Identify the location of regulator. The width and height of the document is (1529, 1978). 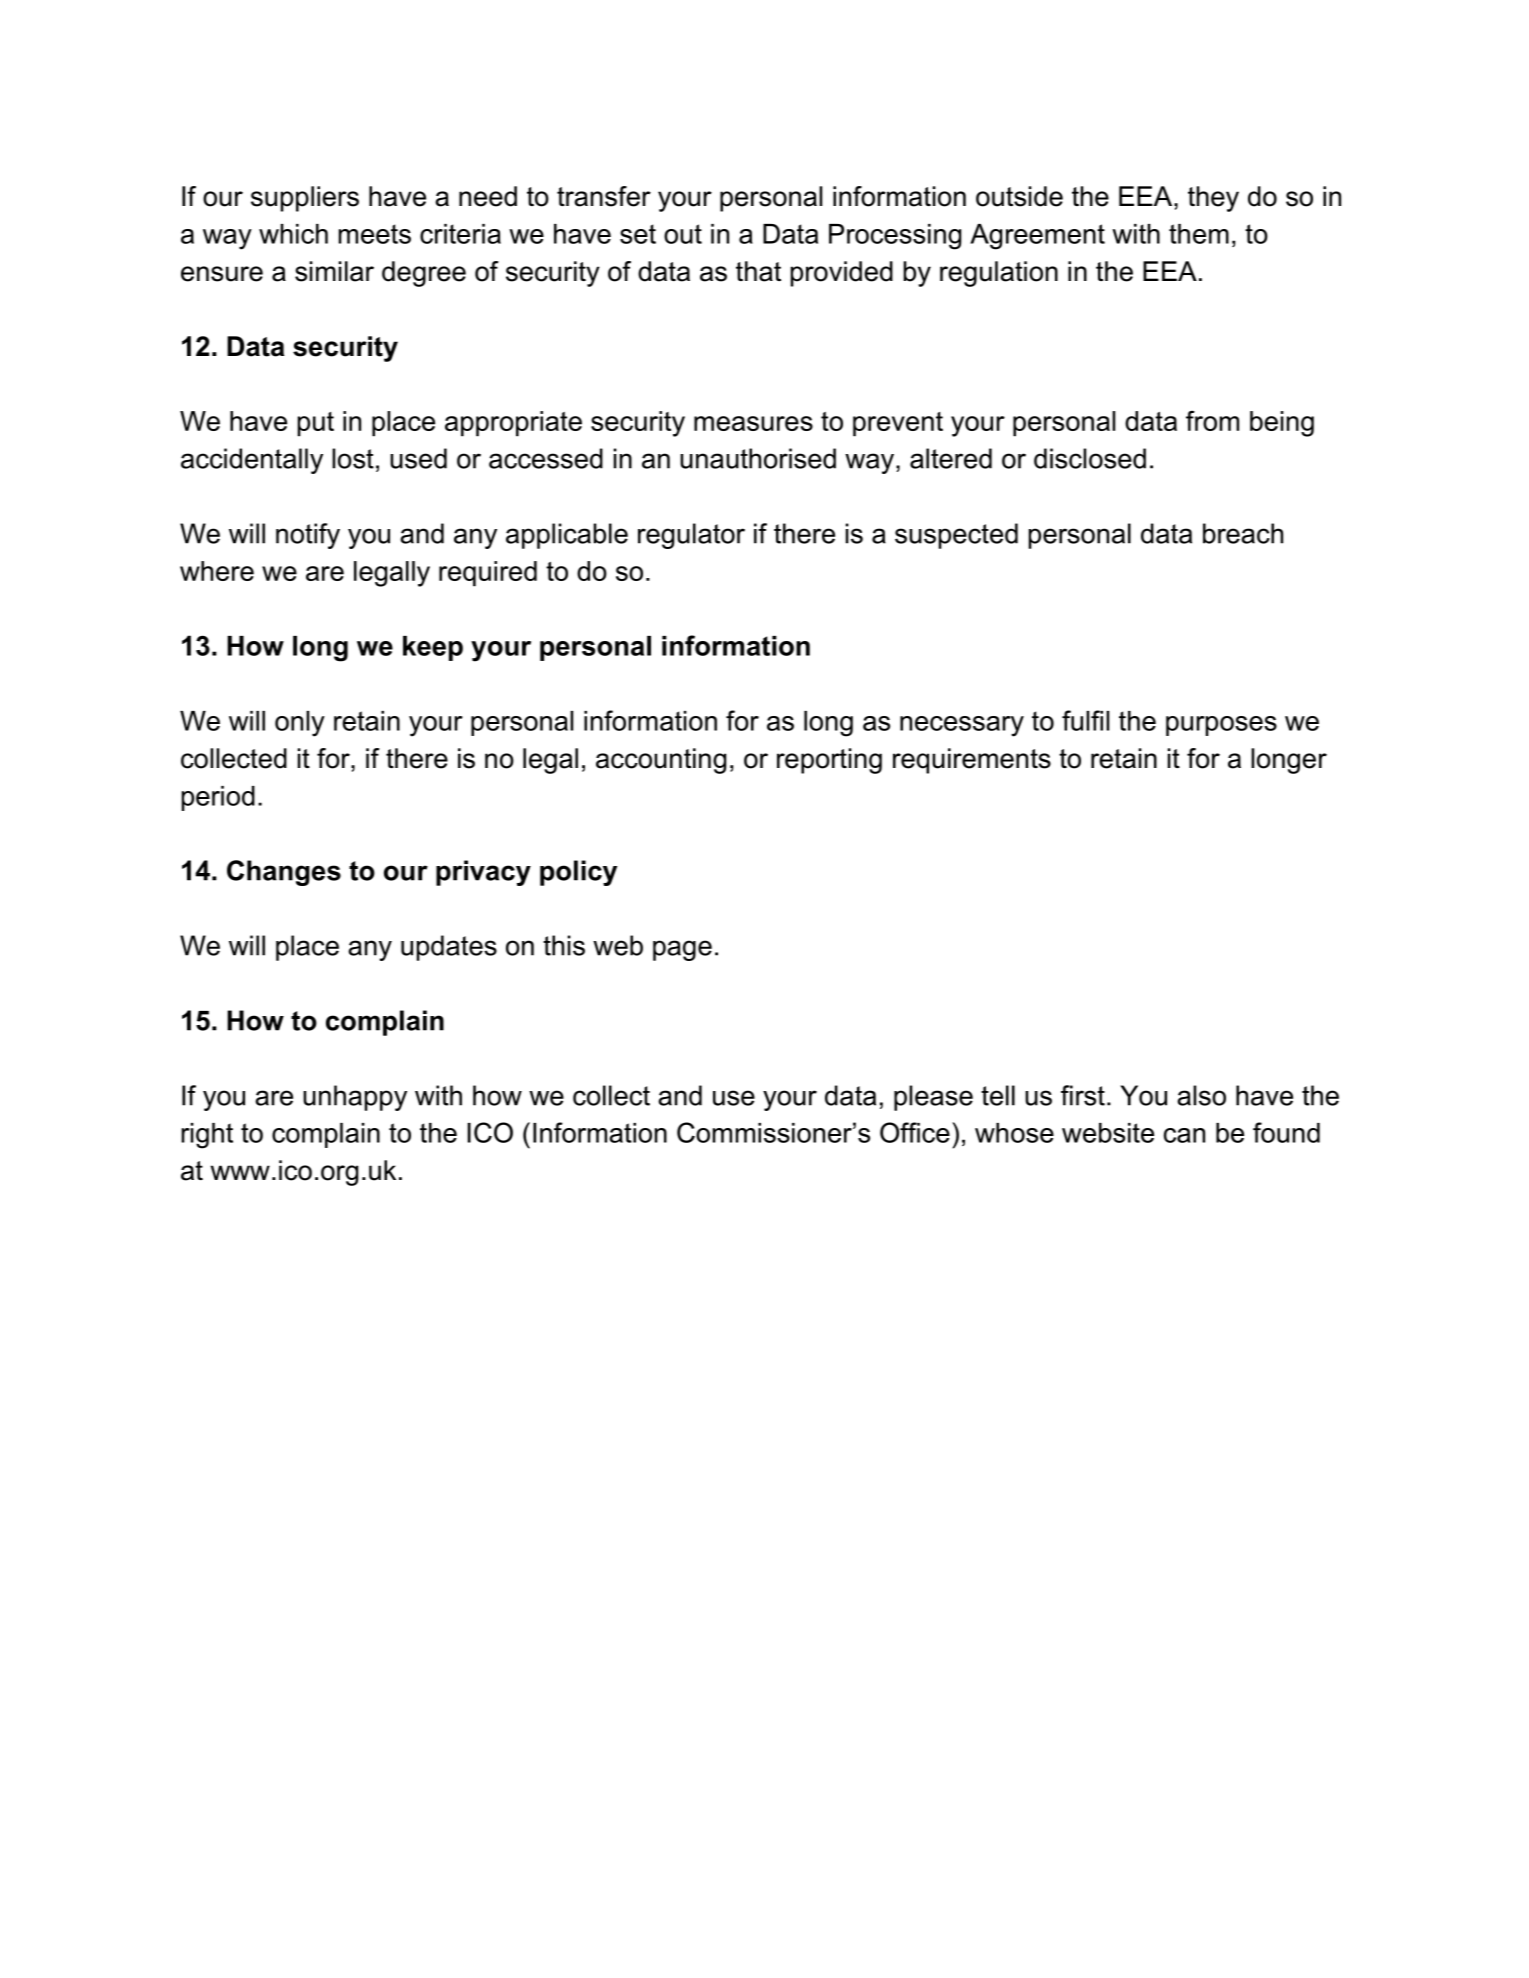
(691, 536).
